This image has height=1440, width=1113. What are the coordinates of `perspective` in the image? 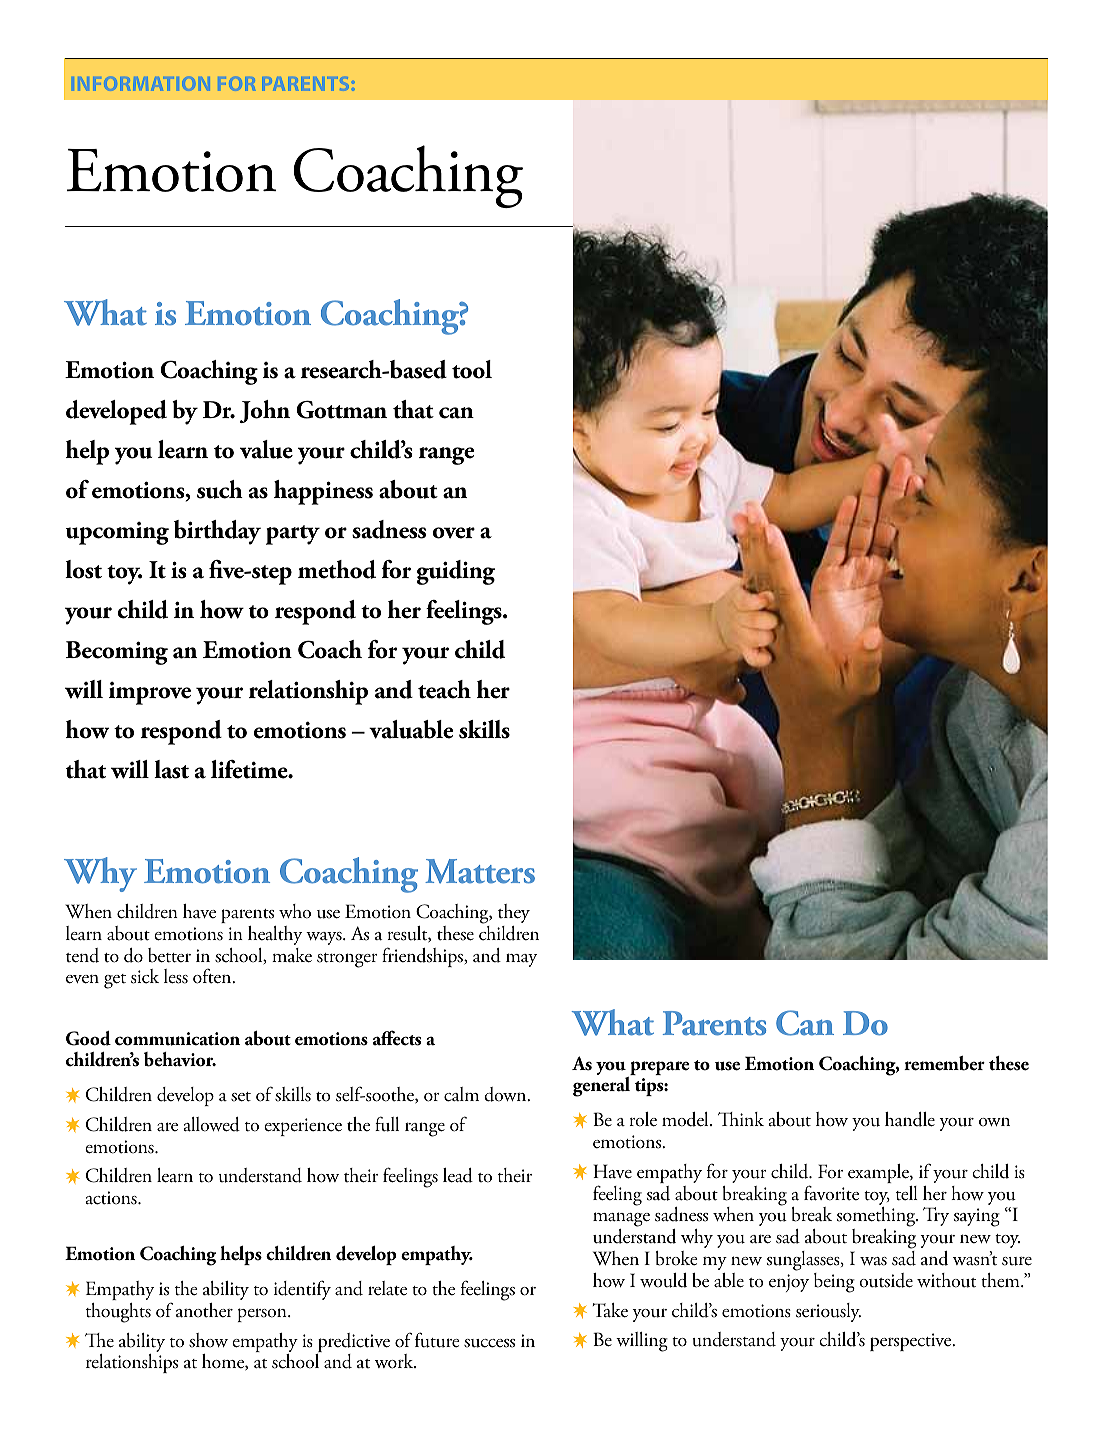 It's located at (912, 1342).
